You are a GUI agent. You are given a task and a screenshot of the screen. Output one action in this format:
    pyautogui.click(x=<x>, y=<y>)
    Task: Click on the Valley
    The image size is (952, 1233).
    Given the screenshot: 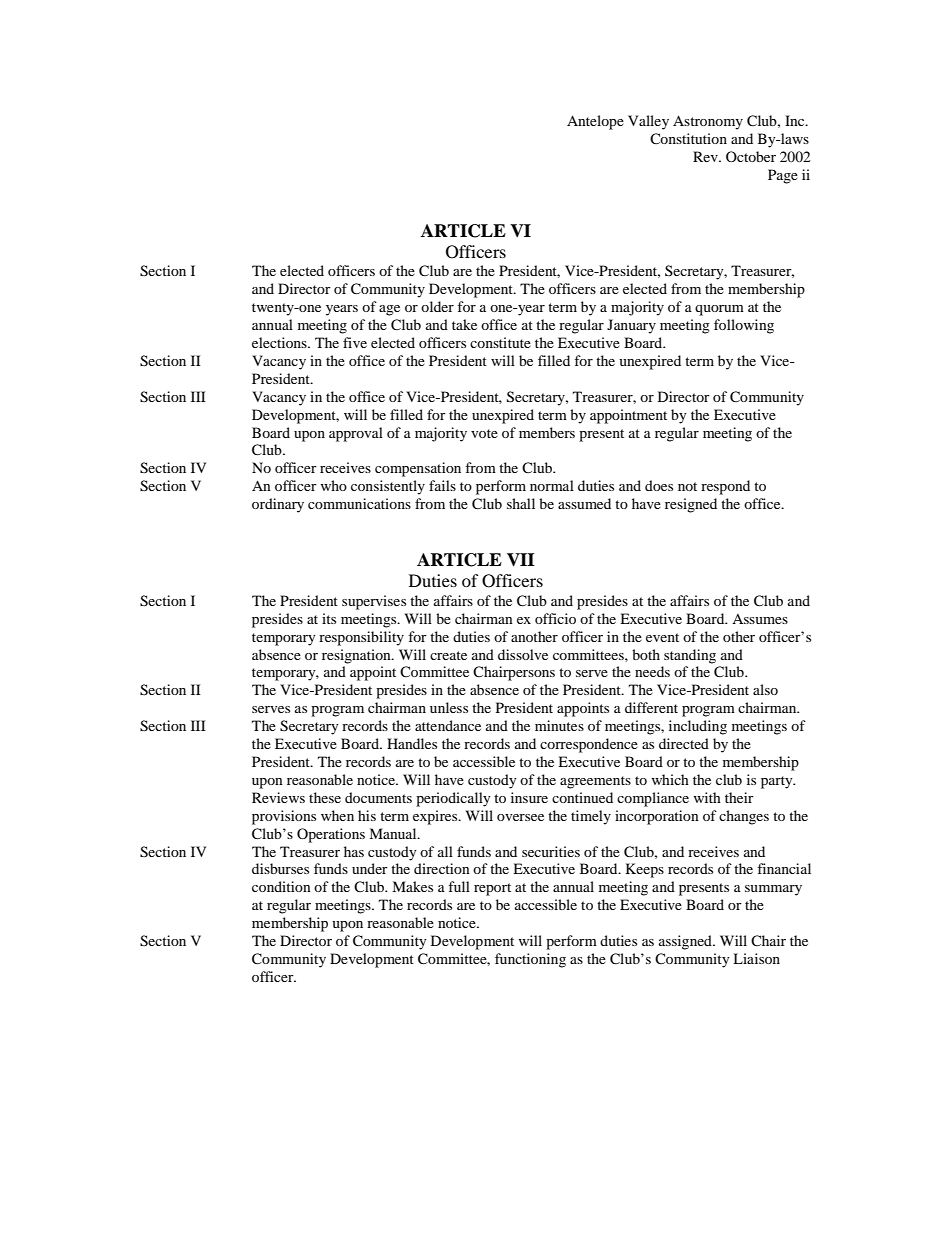 What is the action you would take?
    pyautogui.click(x=648, y=122)
